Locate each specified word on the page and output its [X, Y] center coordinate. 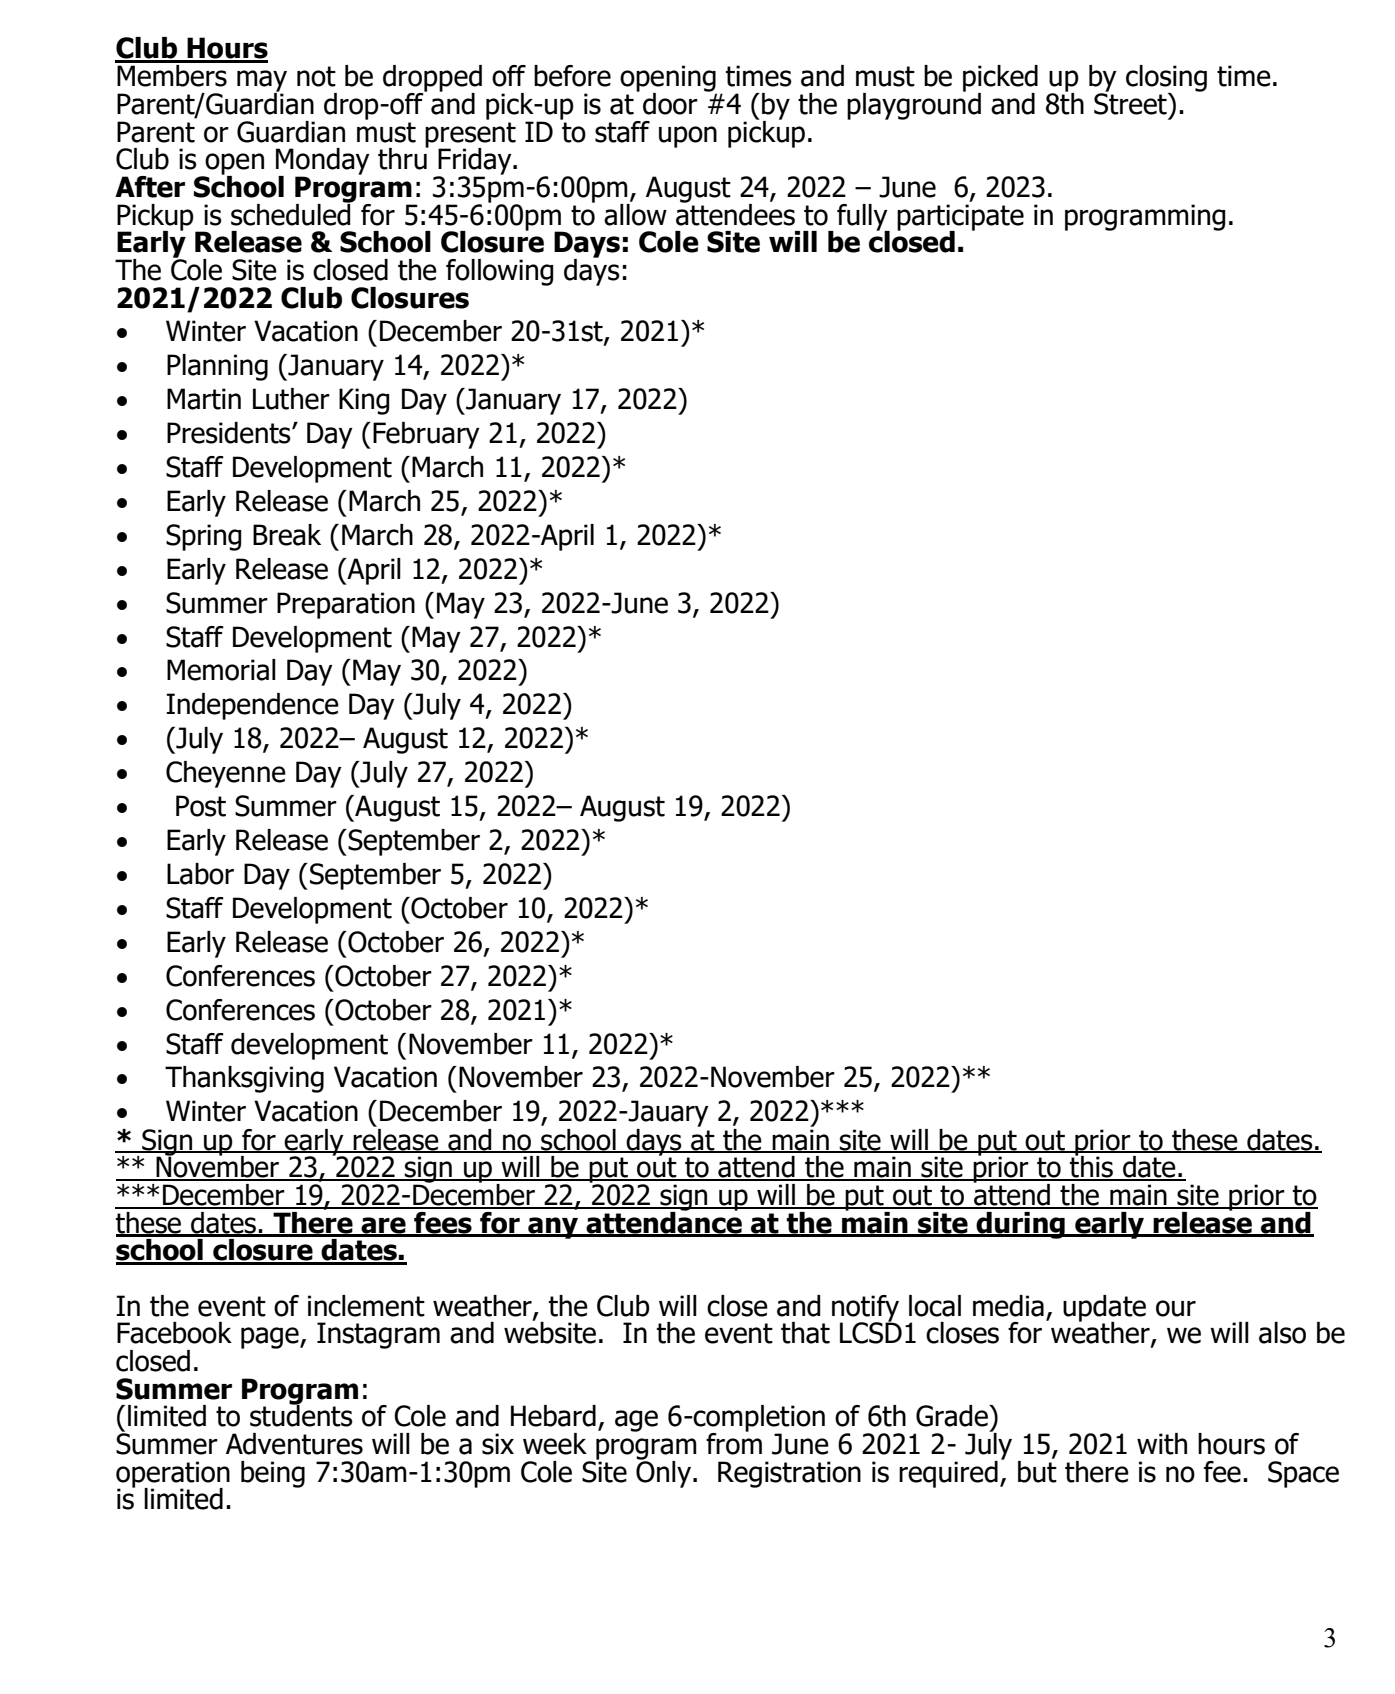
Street [1131, 103]
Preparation [346, 605]
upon [688, 137]
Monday [323, 162]
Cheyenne [226, 774]
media [1008, 1306]
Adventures [294, 1444]
